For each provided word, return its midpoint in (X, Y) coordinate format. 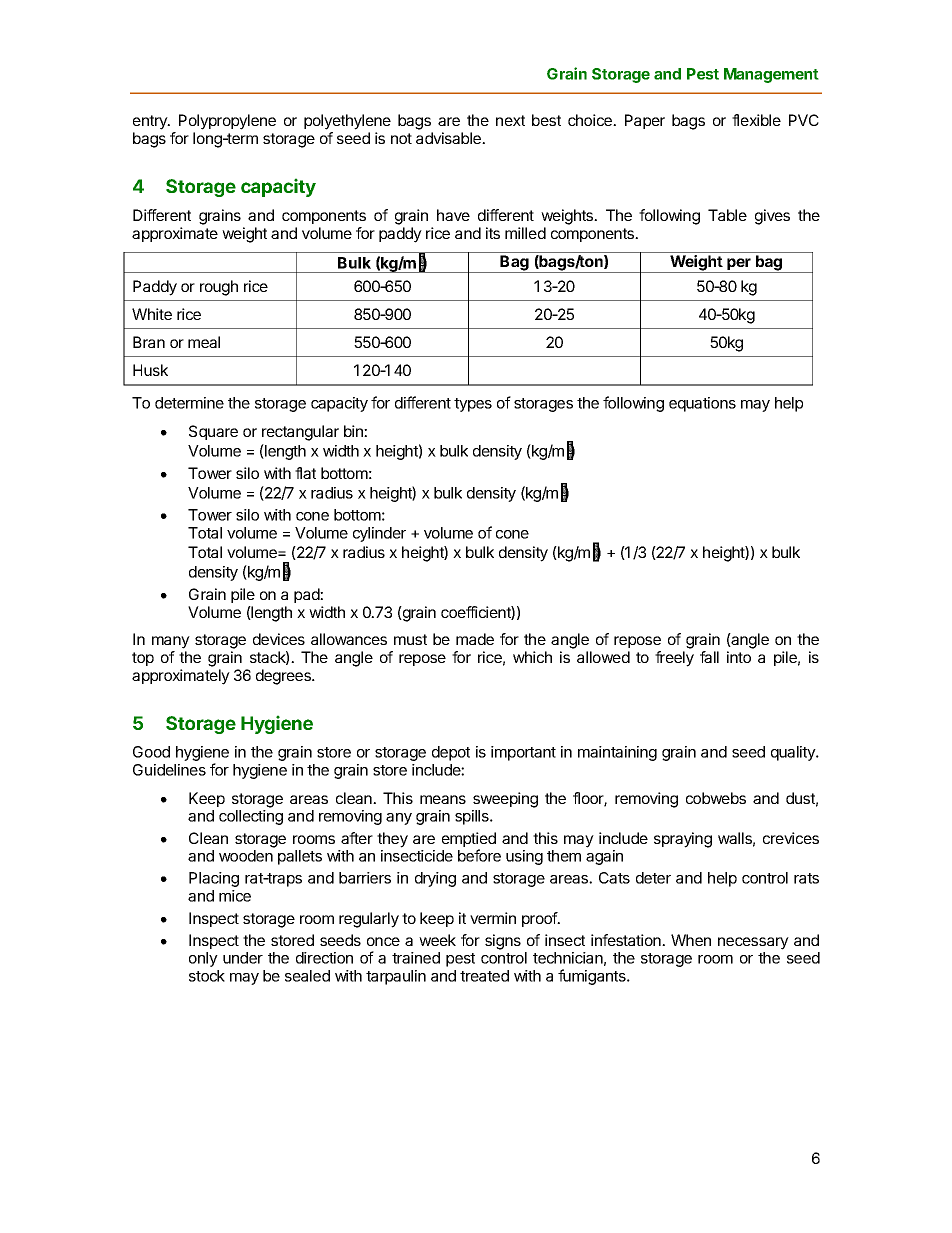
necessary (753, 943)
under (243, 958)
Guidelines (169, 770)
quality (794, 753)
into (739, 657)
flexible (756, 120)
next (510, 120)
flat (305, 473)
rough (219, 288)
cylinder (379, 534)
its (493, 233)
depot (451, 753)
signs (503, 942)
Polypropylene (227, 122)
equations (702, 404)
